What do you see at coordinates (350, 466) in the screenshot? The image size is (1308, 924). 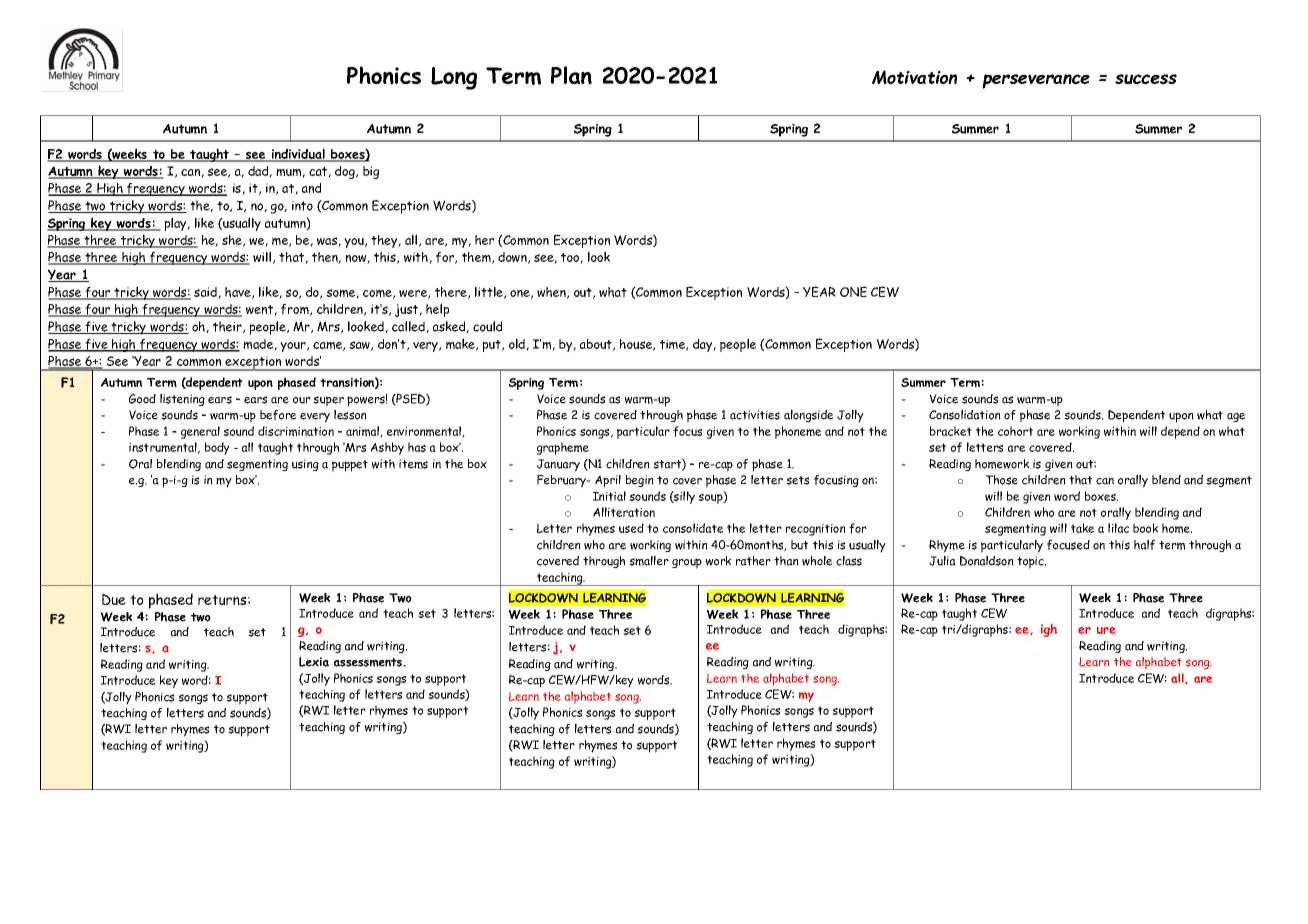 I see `puppet` at bounding box center [350, 466].
